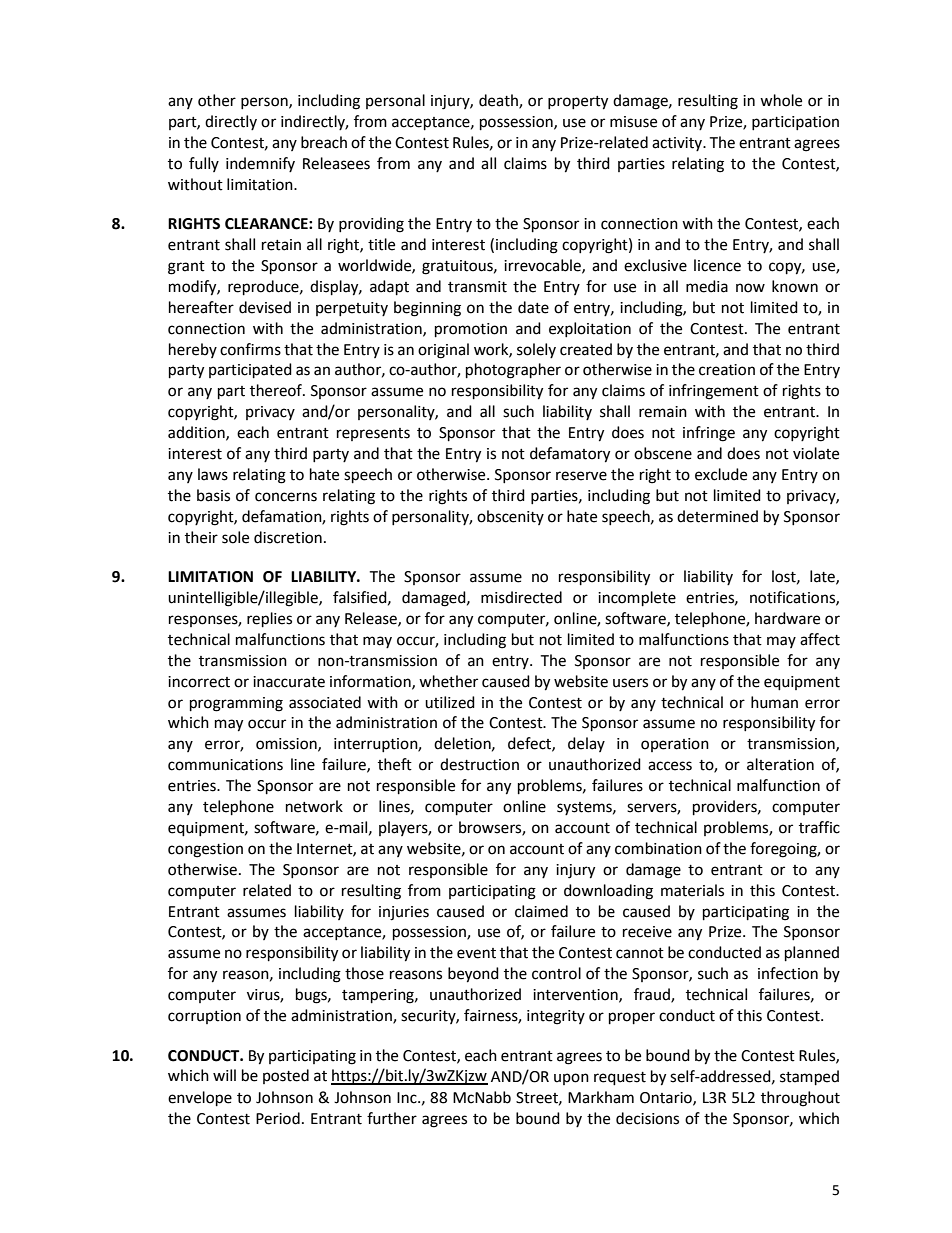  I want to click on defamatory, so click(570, 455).
